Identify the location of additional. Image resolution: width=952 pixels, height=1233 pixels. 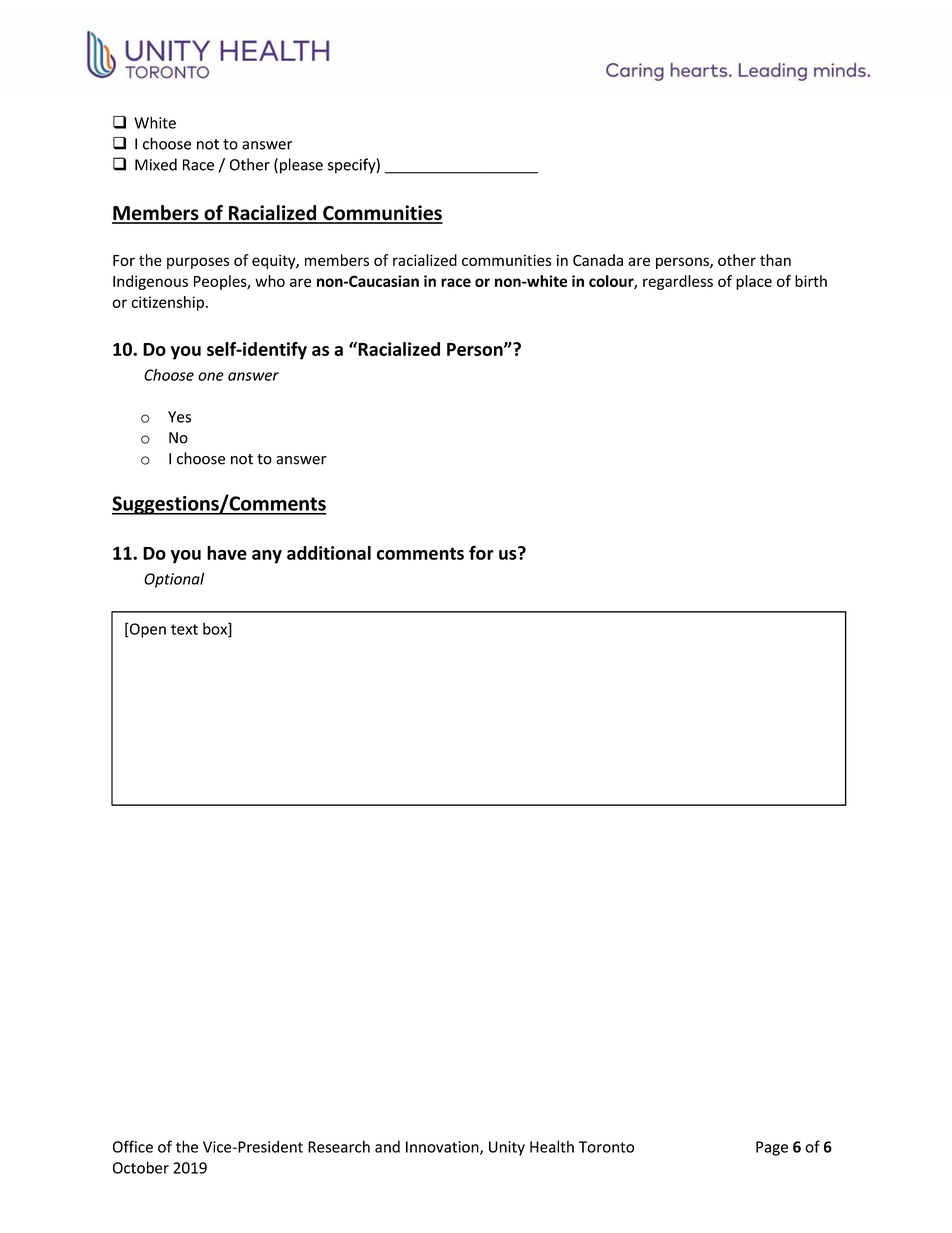
(329, 553).
